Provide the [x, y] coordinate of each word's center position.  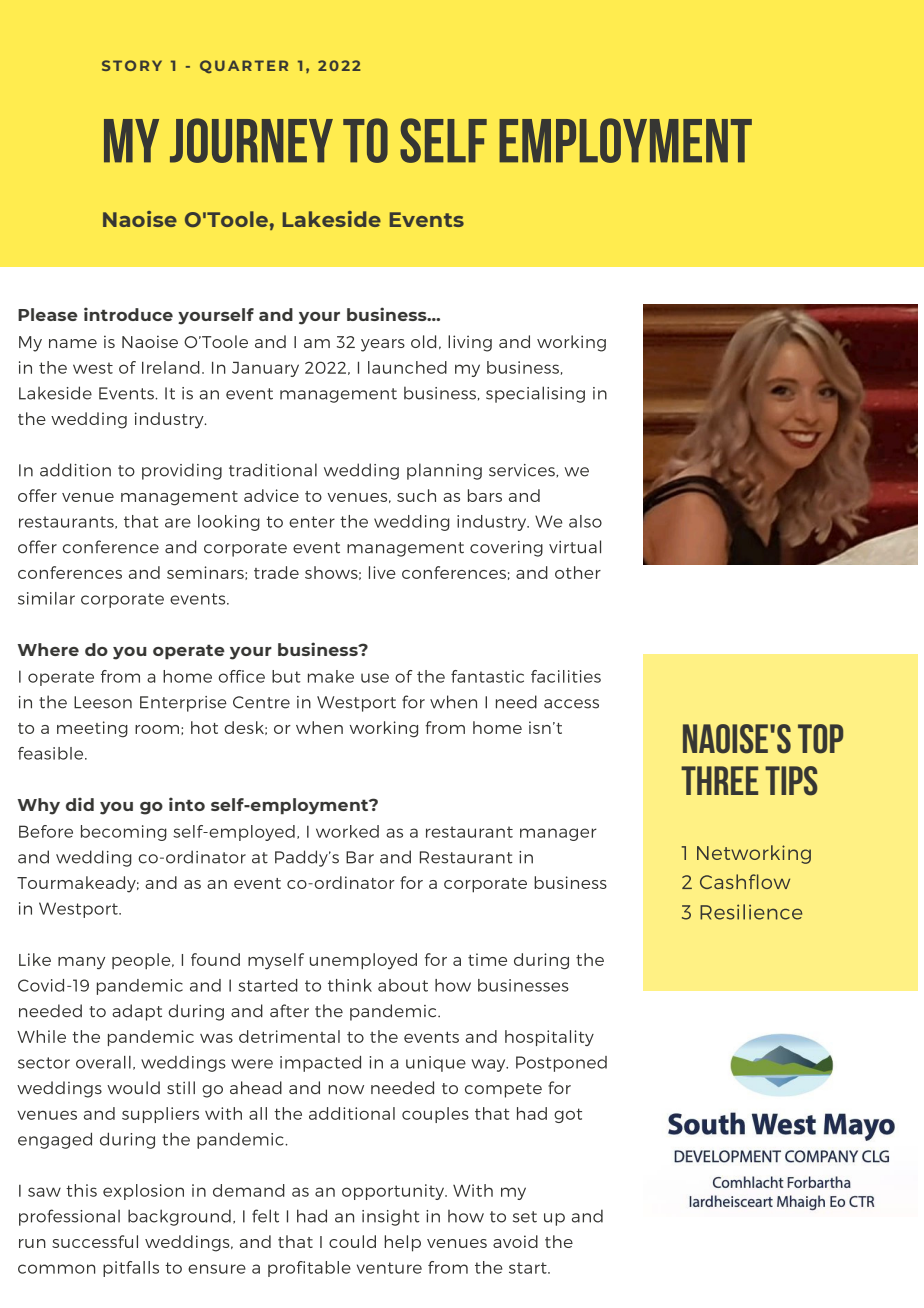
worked [347, 831]
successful [95, 1241]
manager [558, 834]
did [80, 804]
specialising [535, 394]
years [383, 345]
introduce [128, 314]
